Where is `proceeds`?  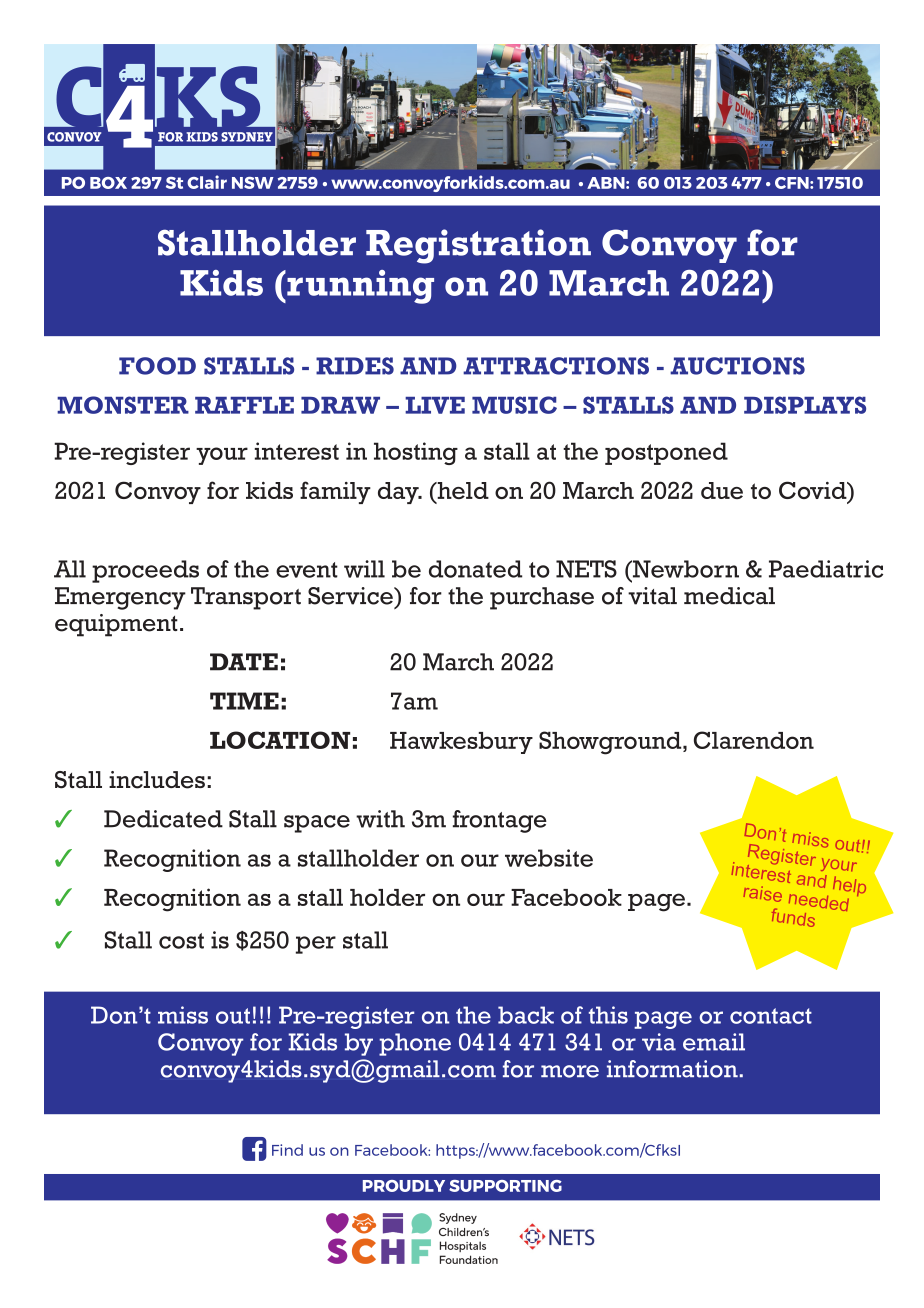
proceeds is located at coordinates (145, 571).
